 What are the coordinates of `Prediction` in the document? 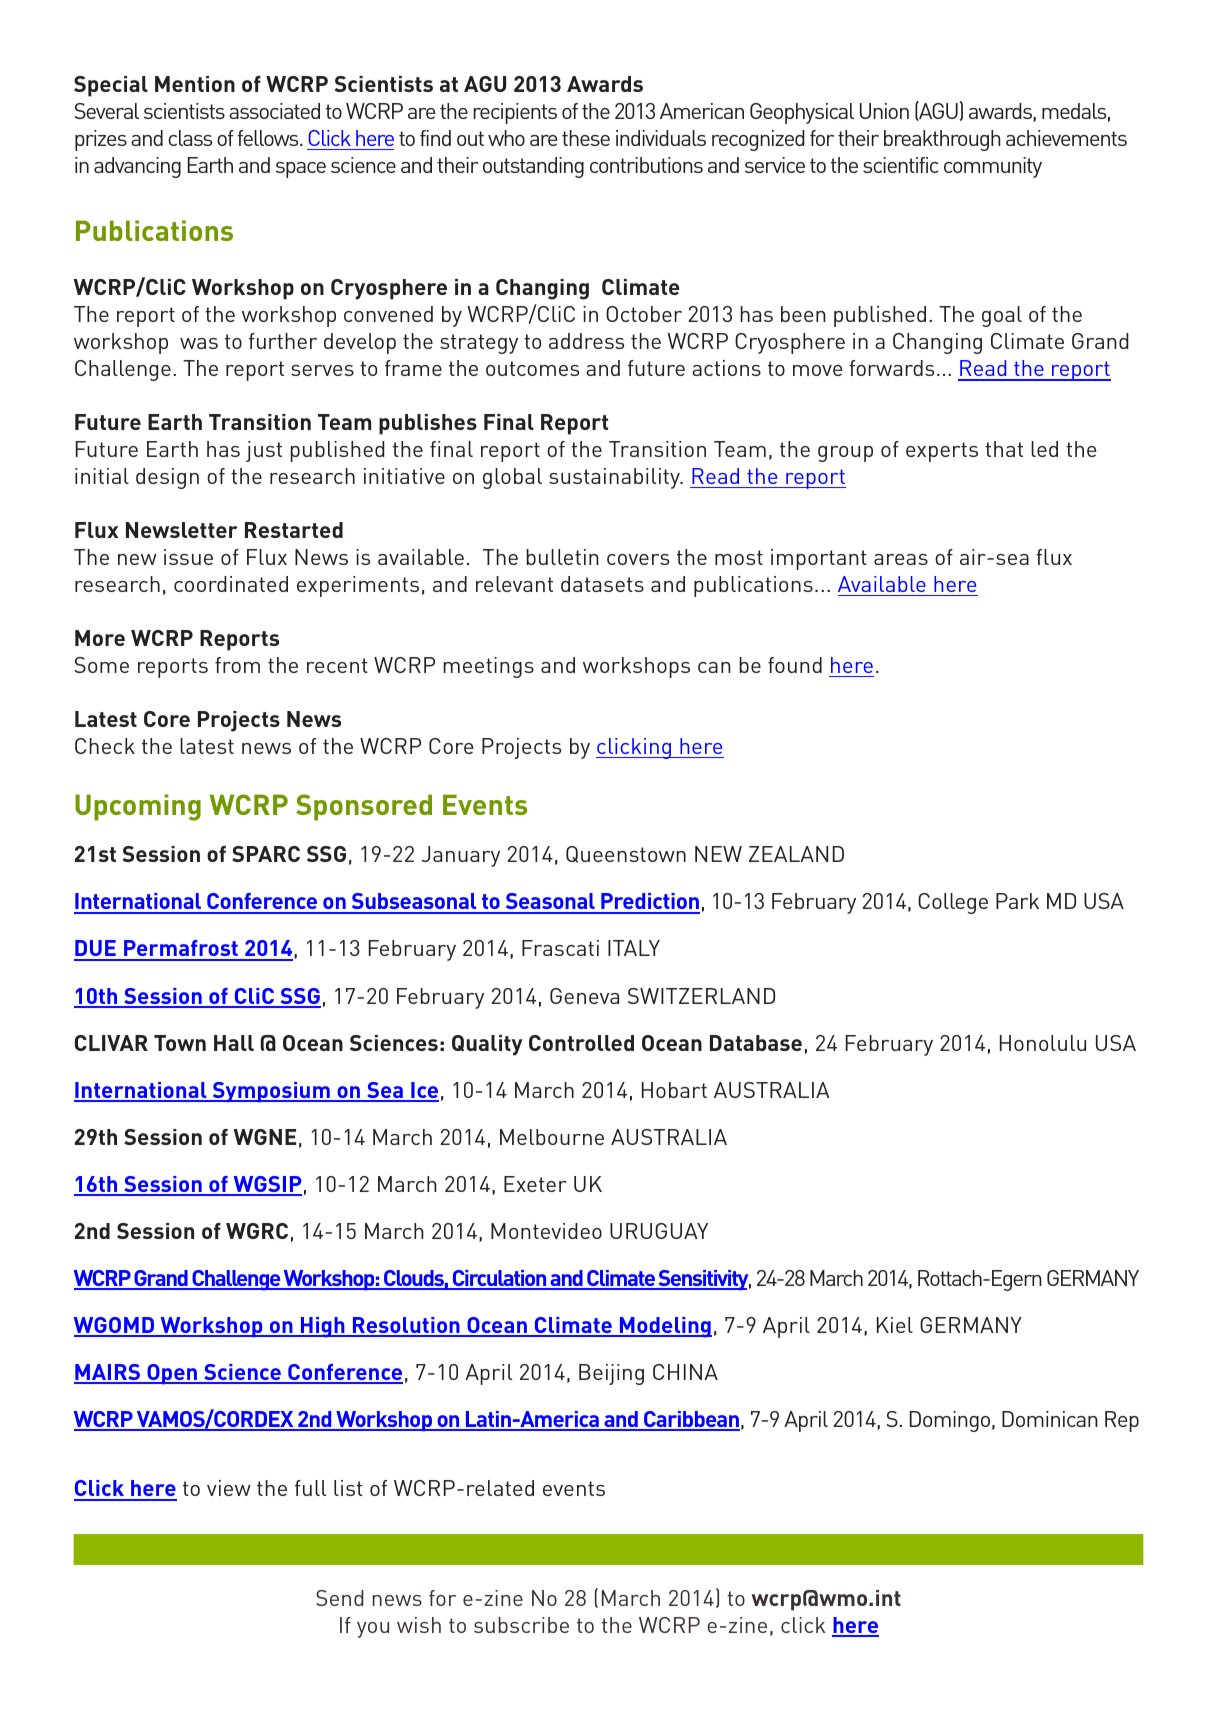 It's located at (649, 903).
